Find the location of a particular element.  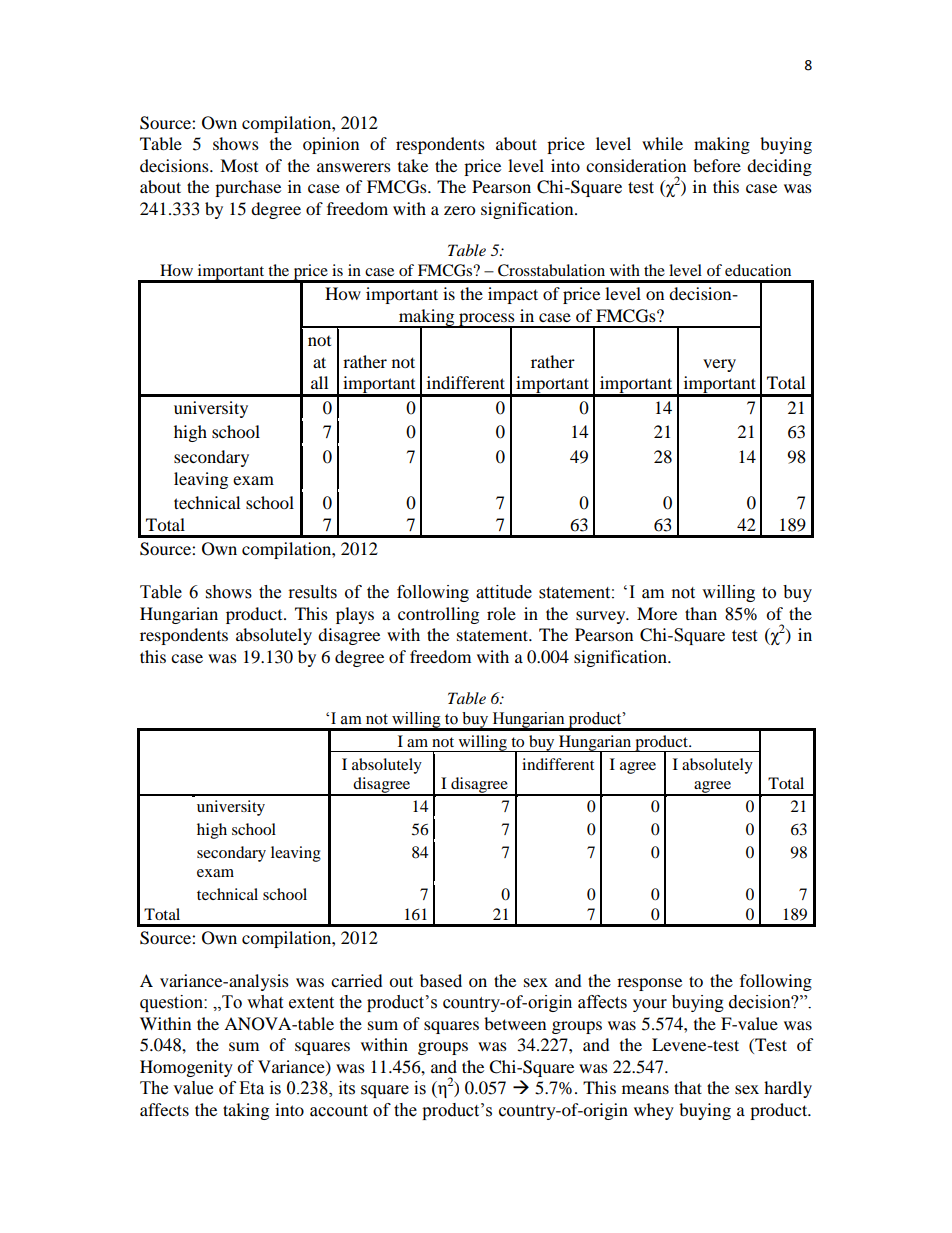

than is located at coordinates (701, 613).
